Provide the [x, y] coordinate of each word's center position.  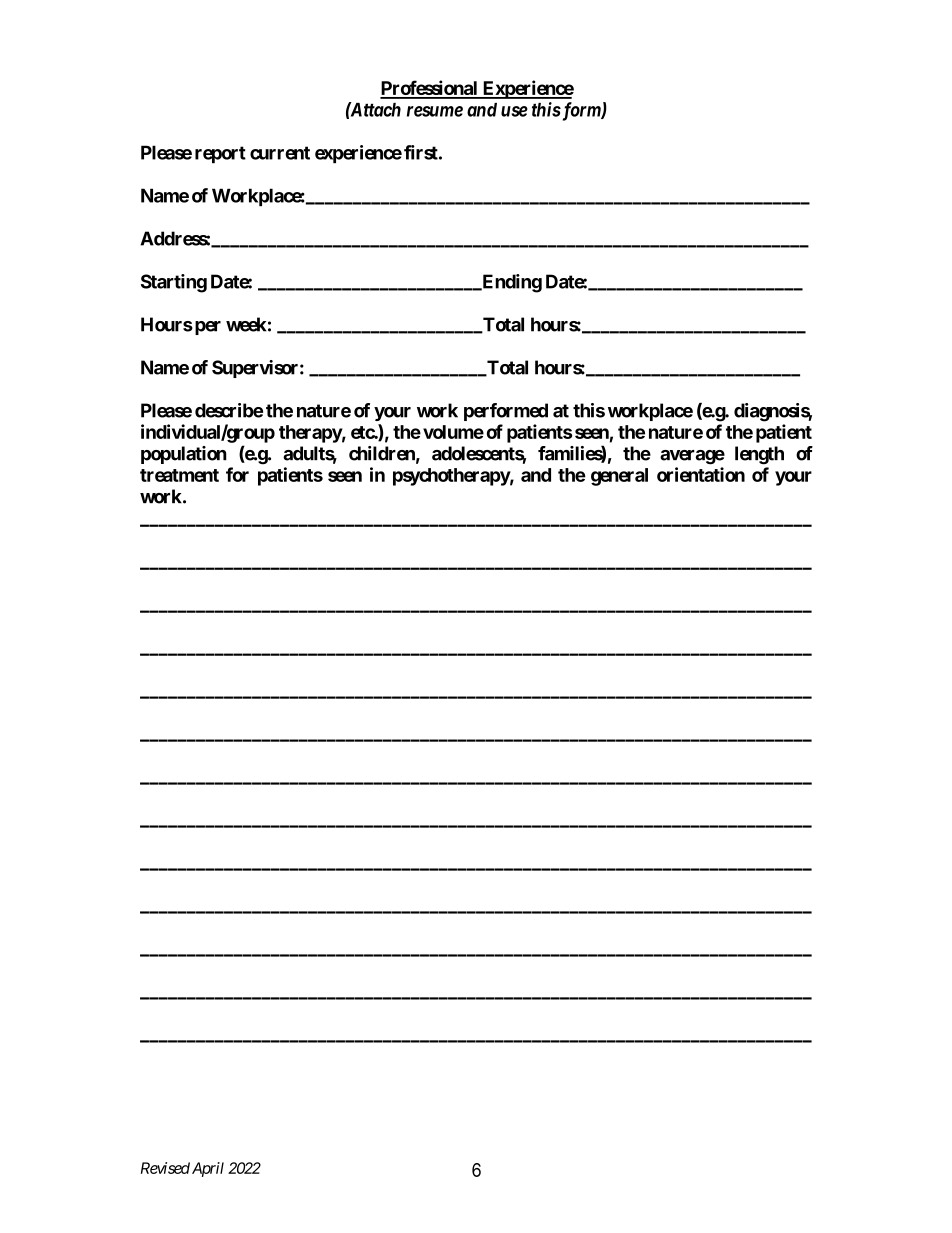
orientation [701, 474]
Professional [430, 89]
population [184, 455]
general [619, 477]
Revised [165, 1168]
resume [435, 111]
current [280, 153]
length [759, 455]
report [220, 154]
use [514, 111]
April [208, 1169]
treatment [179, 475]
